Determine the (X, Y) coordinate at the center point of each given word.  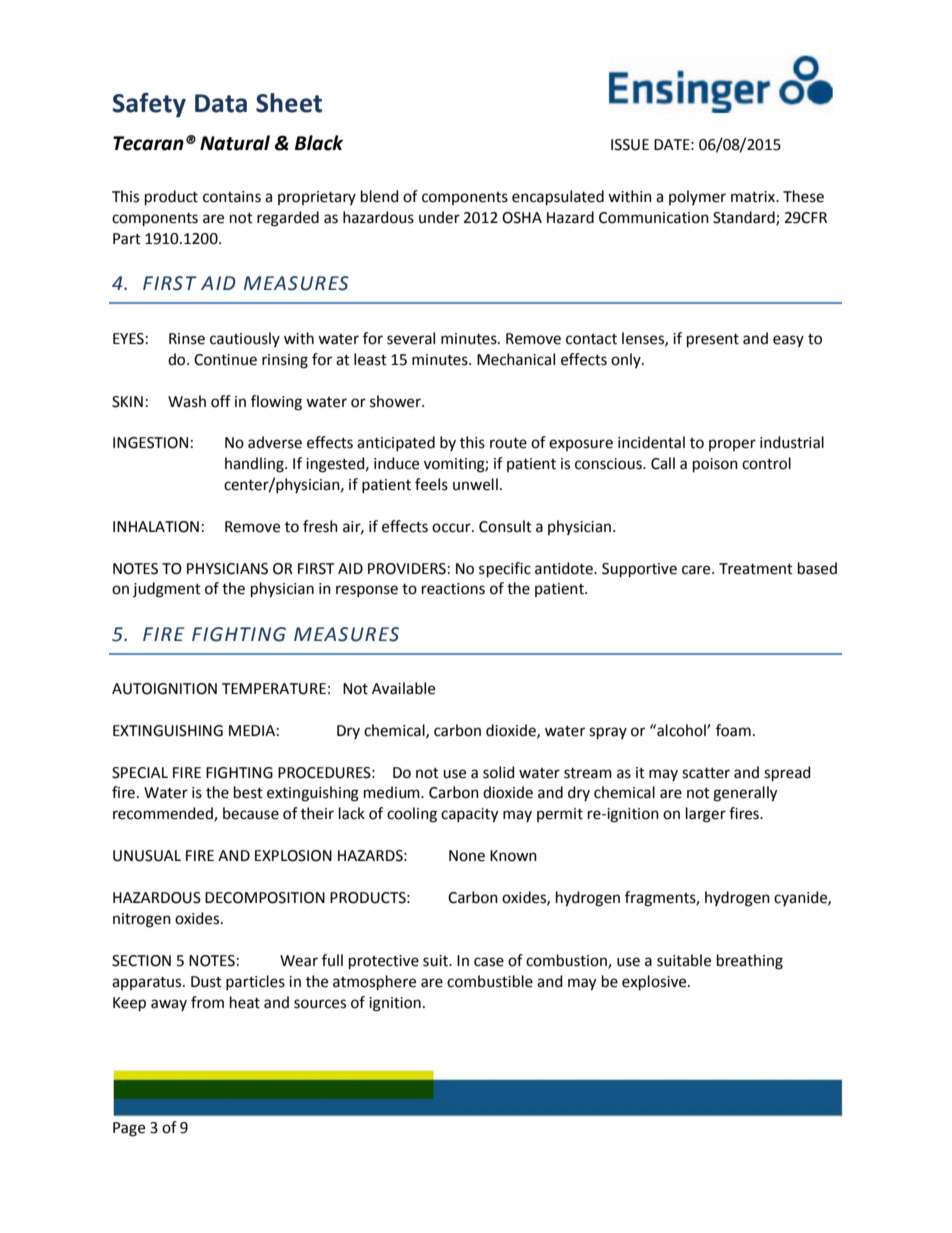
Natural (235, 143)
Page (129, 1129)
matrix (754, 197)
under (439, 217)
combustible (490, 981)
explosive (655, 982)
